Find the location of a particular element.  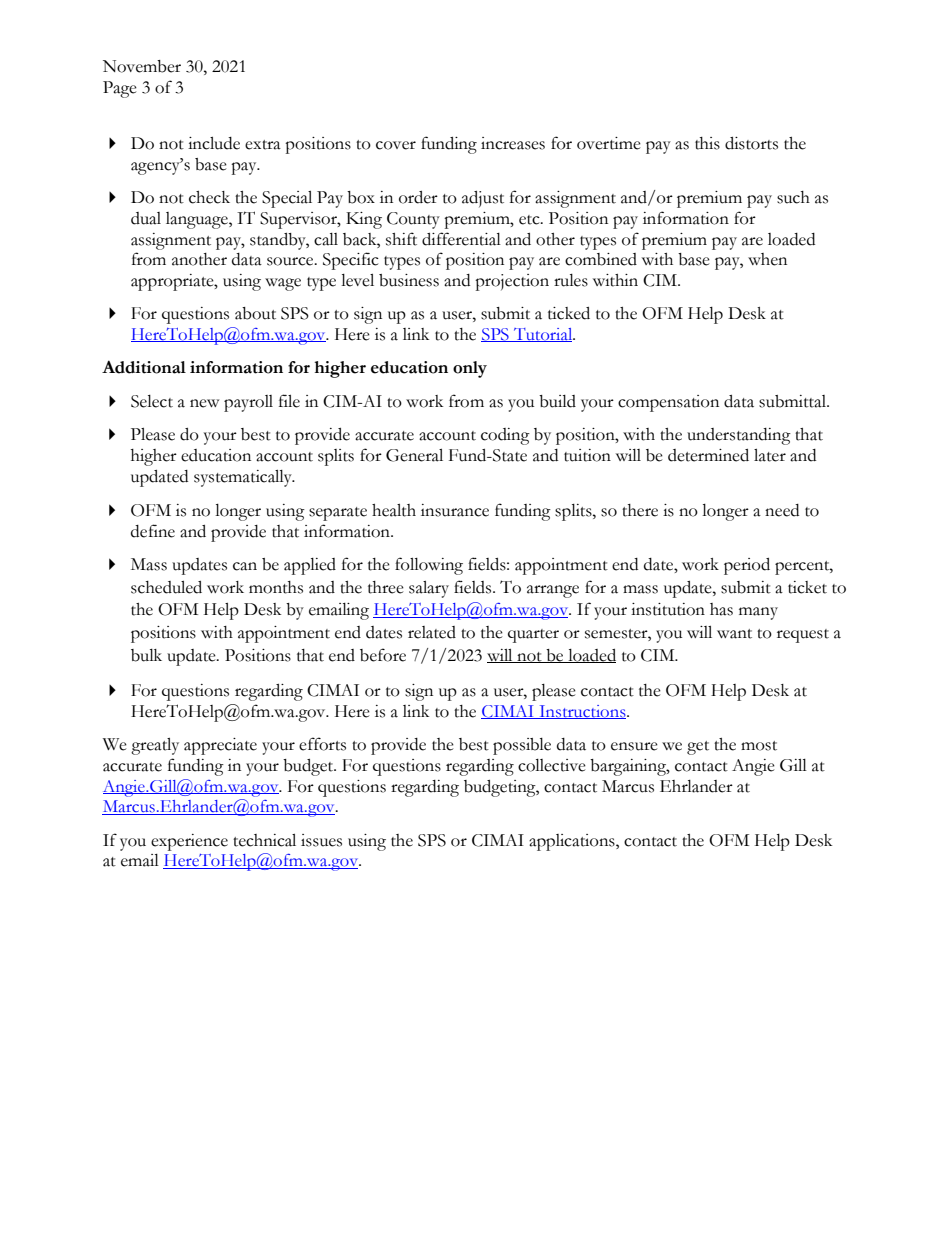

when is located at coordinates (767, 259).
